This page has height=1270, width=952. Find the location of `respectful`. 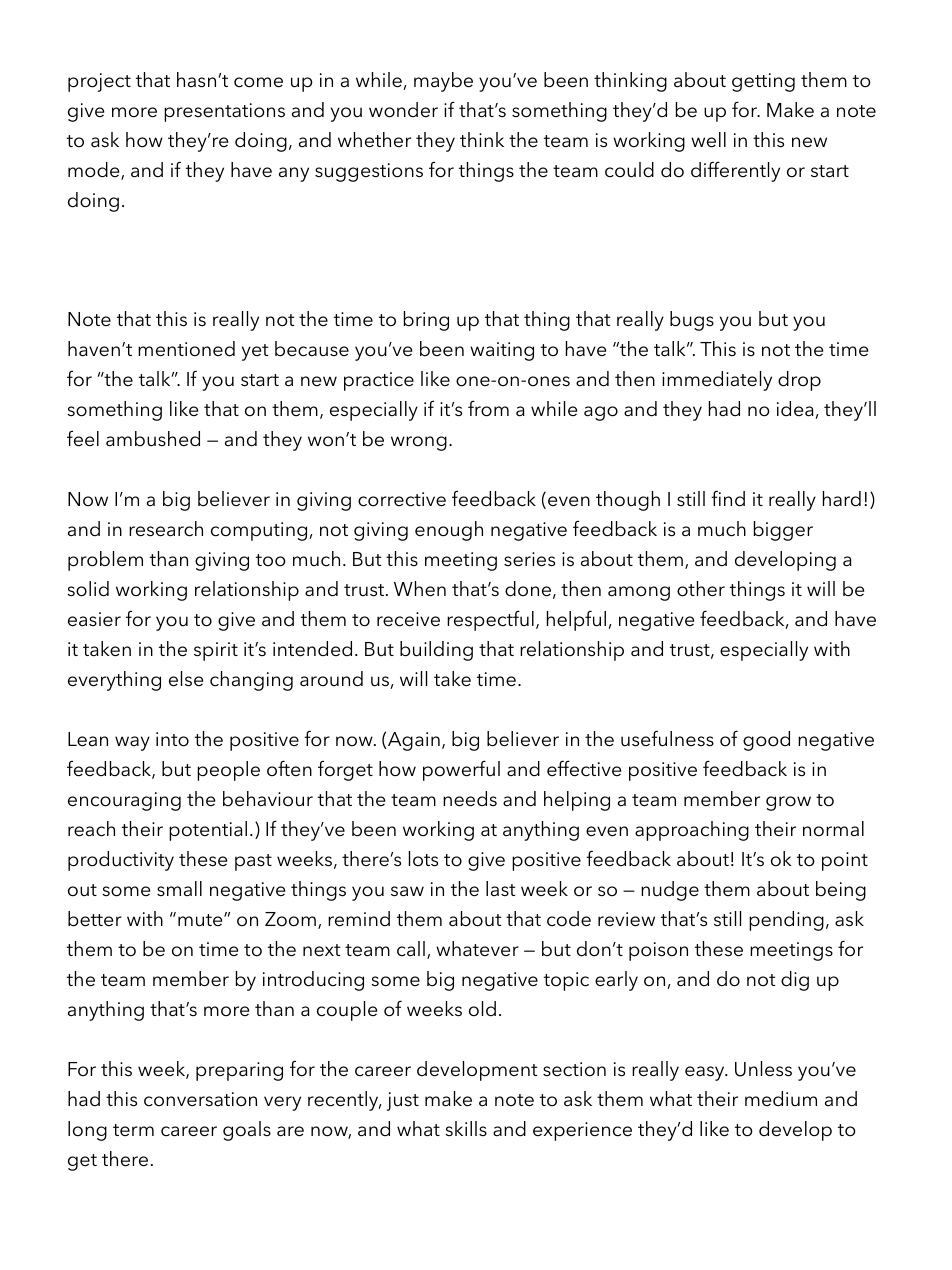

respectful is located at coordinates (490, 620).
